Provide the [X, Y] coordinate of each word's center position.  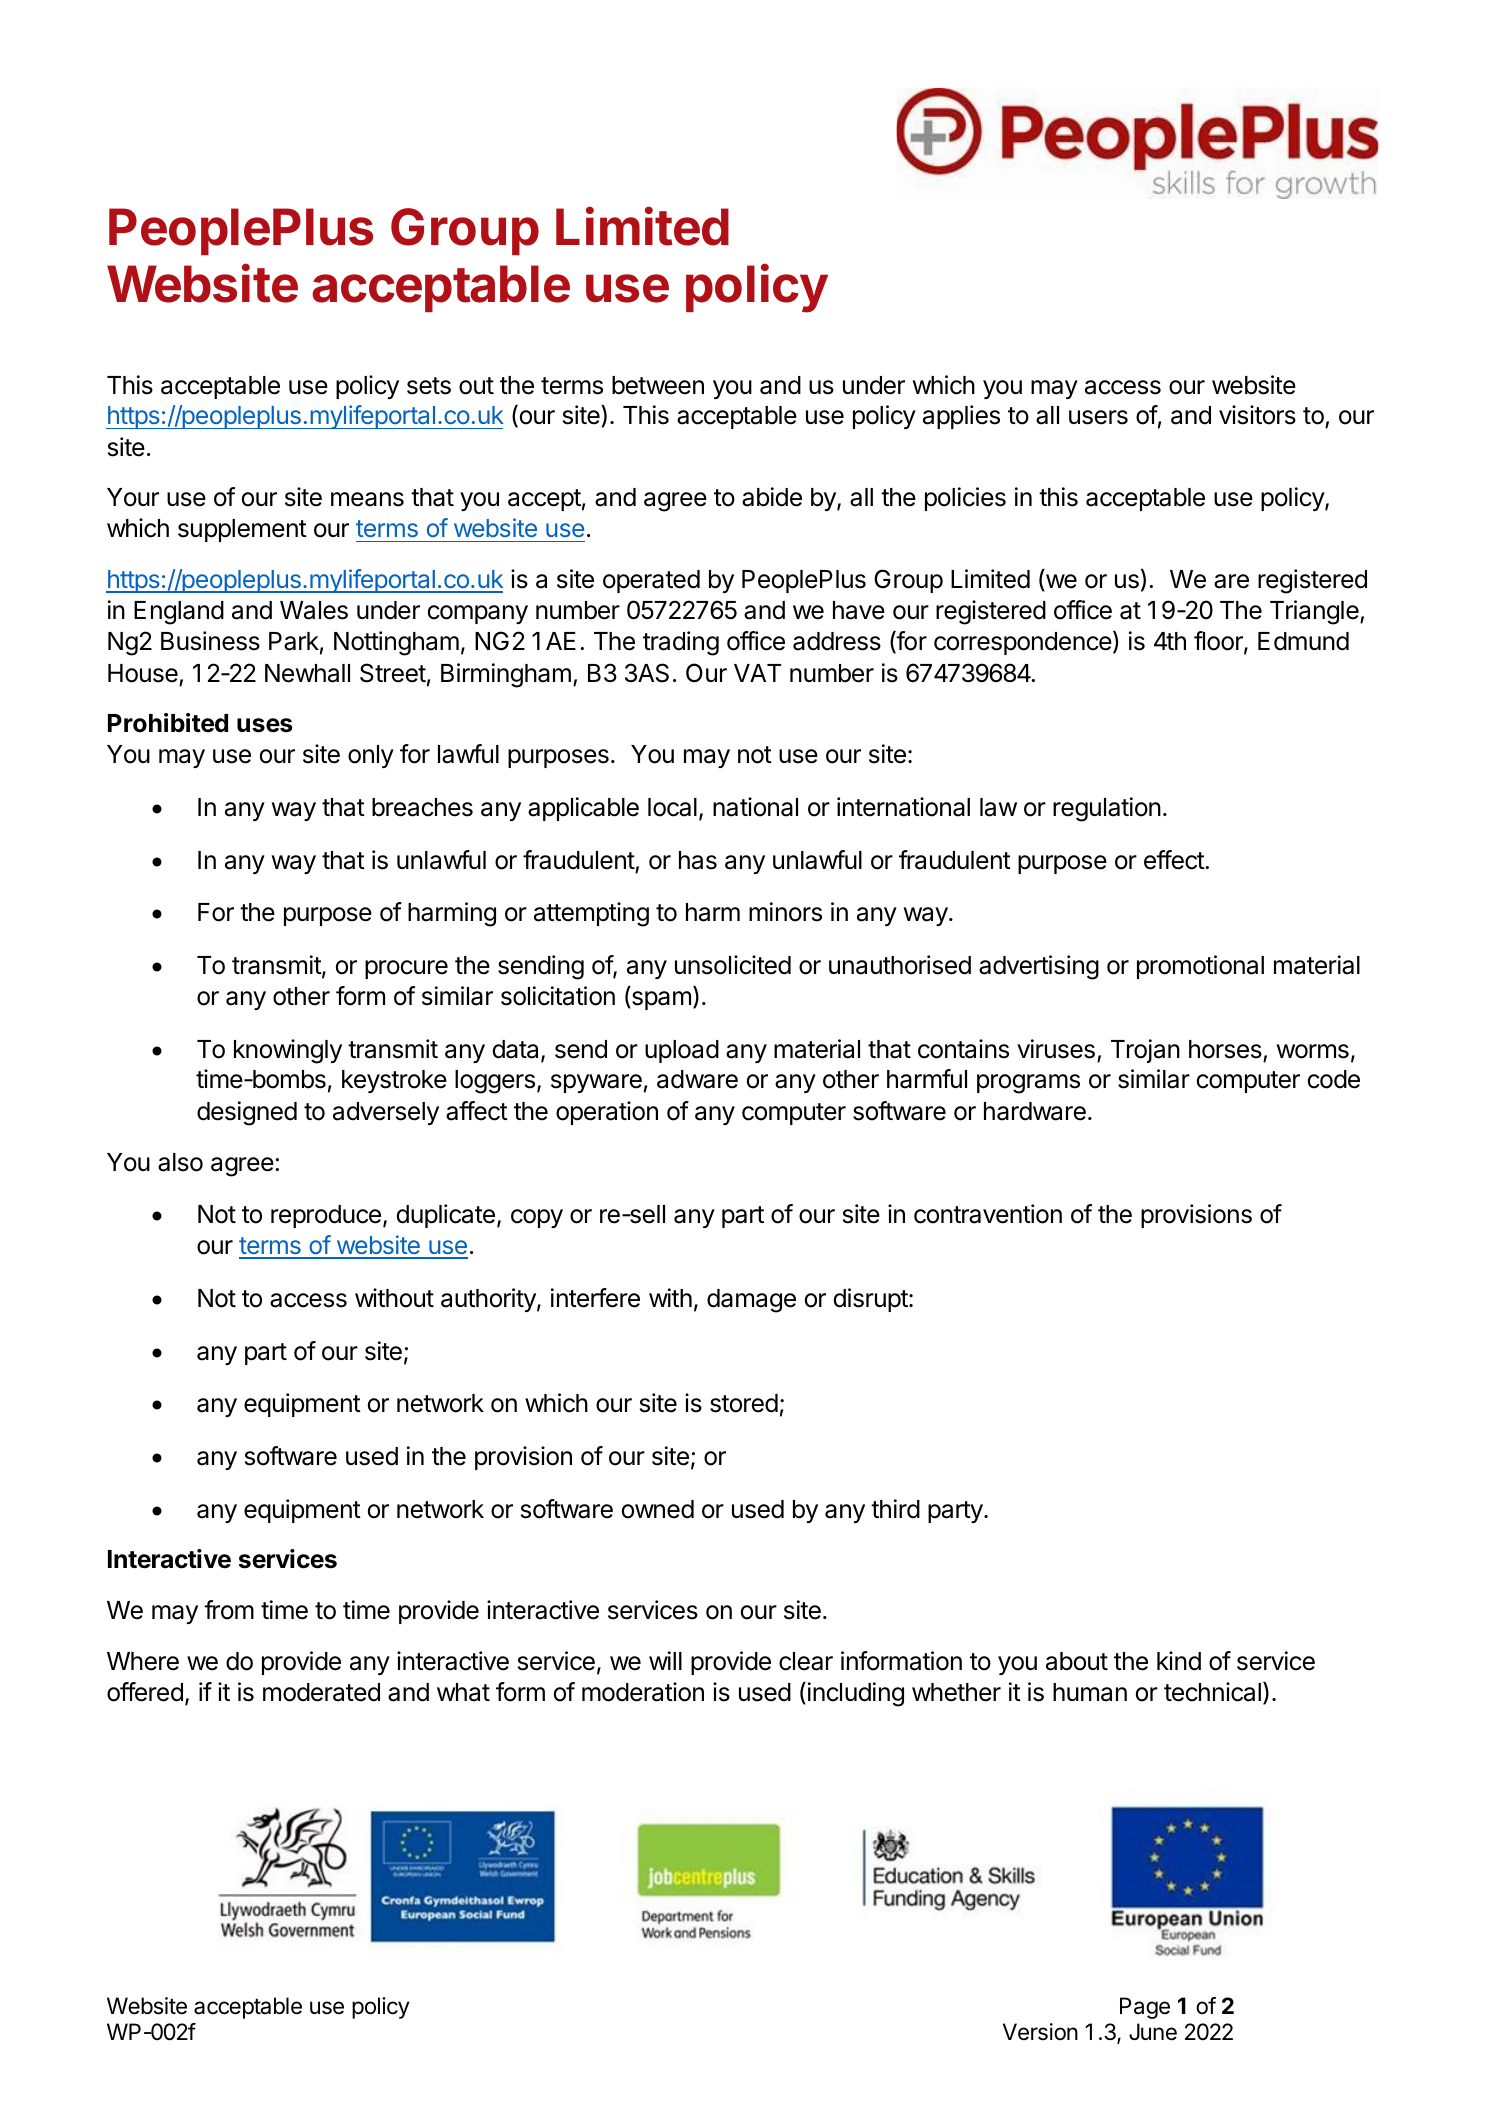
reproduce [326, 1216]
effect [1175, 860]
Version [1040, 2032]
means [367, 499]
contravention [988, 1214]
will [665, 1660]
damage [751, 1301]
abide [772, 497]
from [229, 1610]
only [371, 756]
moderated [321, 1692]
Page [1145, 2008]
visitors [1257, 415]
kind [1179, 1661]
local [672, 807]
